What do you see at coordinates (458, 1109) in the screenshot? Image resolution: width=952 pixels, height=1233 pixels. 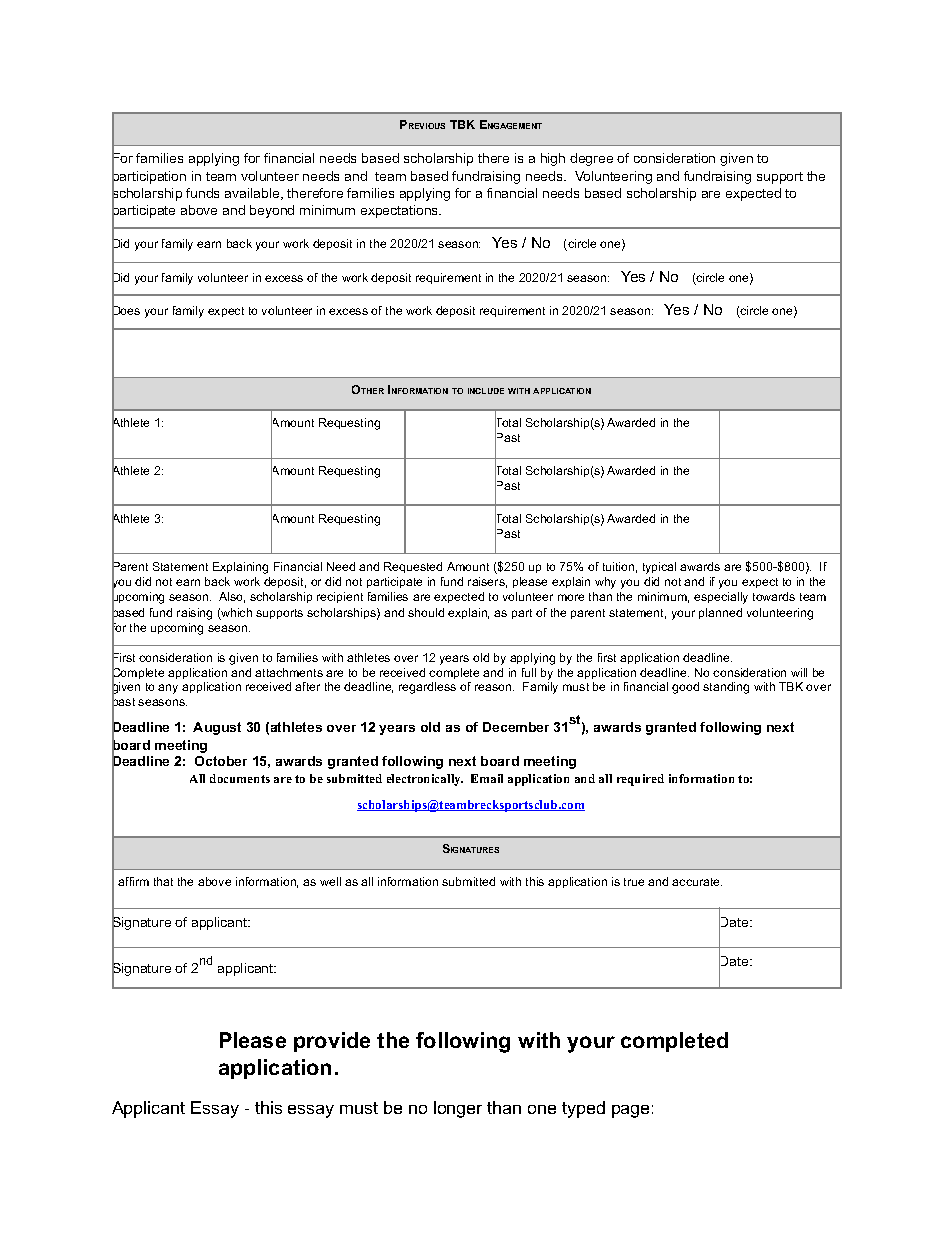 I see `longer` at bounding box center [458, 1109].
